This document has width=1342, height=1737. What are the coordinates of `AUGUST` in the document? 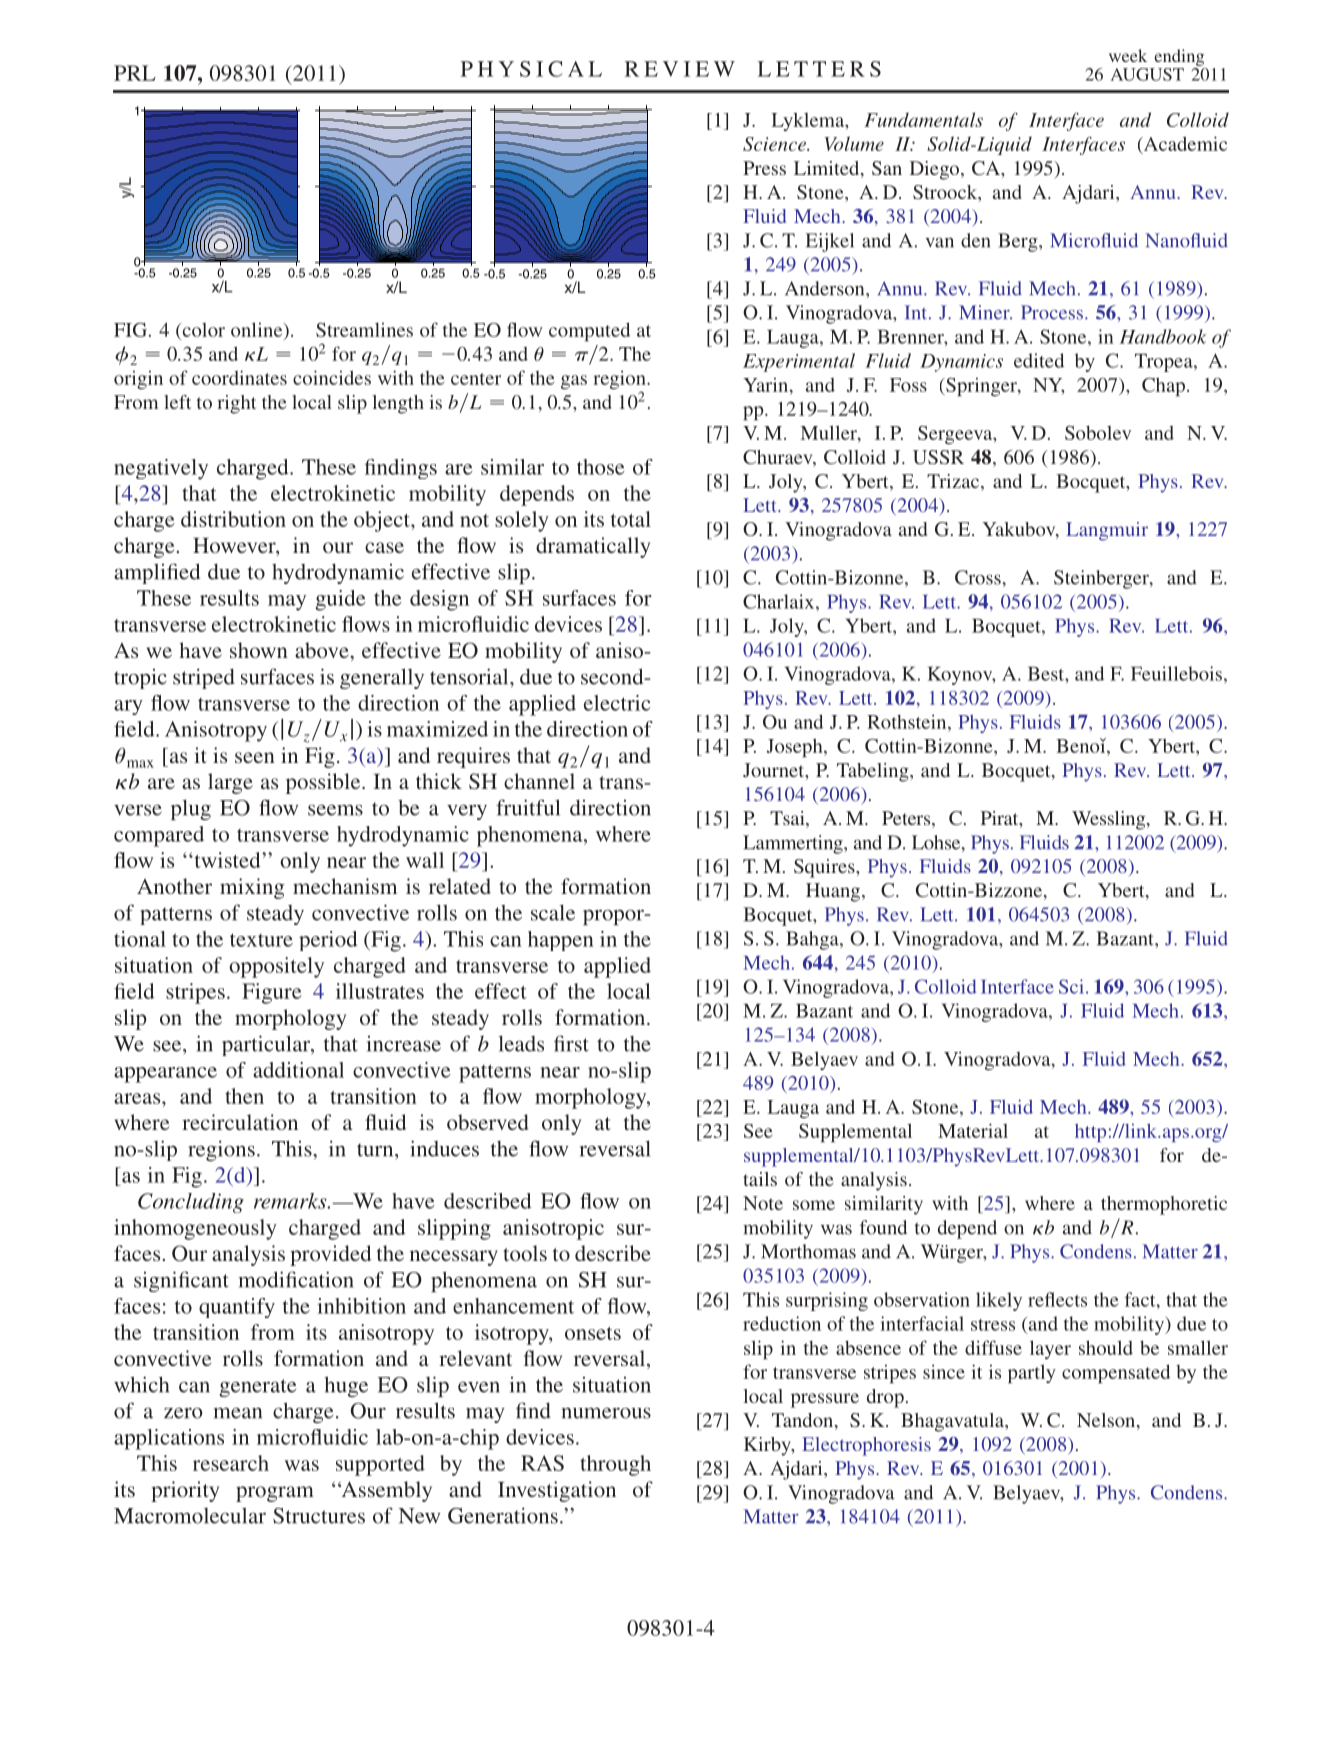 It's located at (1147, 74).
